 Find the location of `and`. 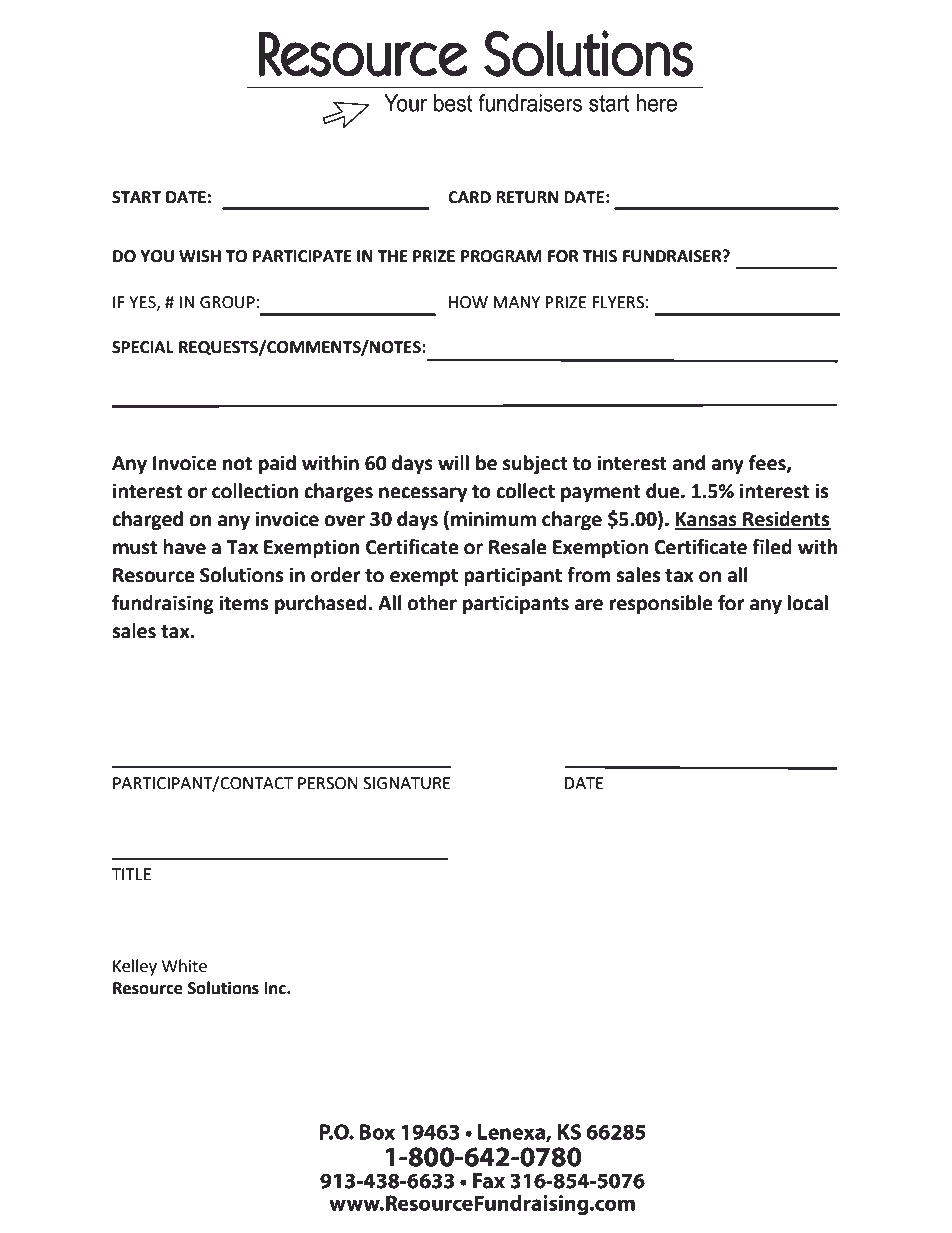

and is located at coordinates (688, 463).
